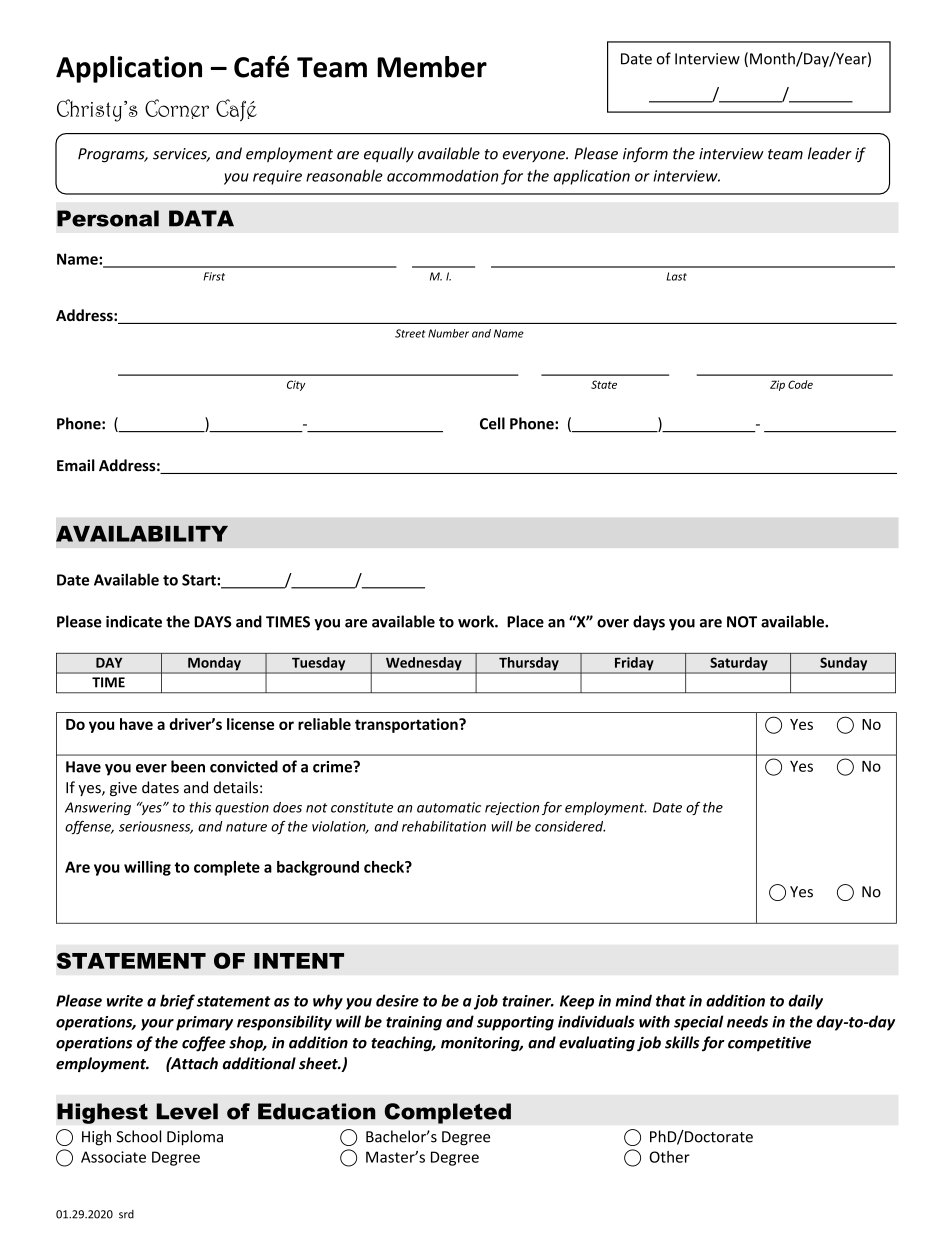  What do you see at coordinates (200, 807) in the document?
I see `this` at bounding box center [200, 807].
